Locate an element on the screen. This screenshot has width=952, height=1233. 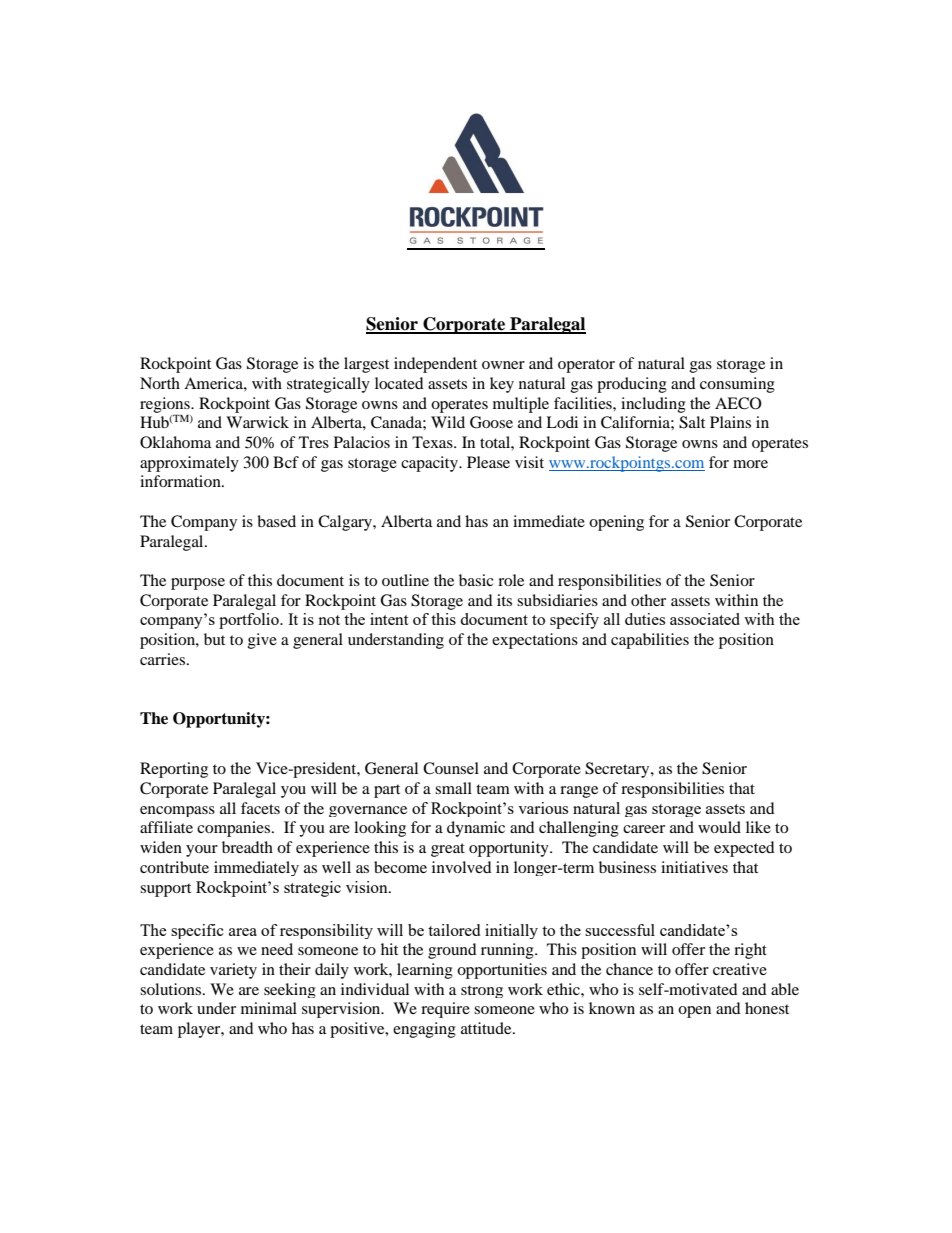
expectations is located at coordinates (535, 641).
